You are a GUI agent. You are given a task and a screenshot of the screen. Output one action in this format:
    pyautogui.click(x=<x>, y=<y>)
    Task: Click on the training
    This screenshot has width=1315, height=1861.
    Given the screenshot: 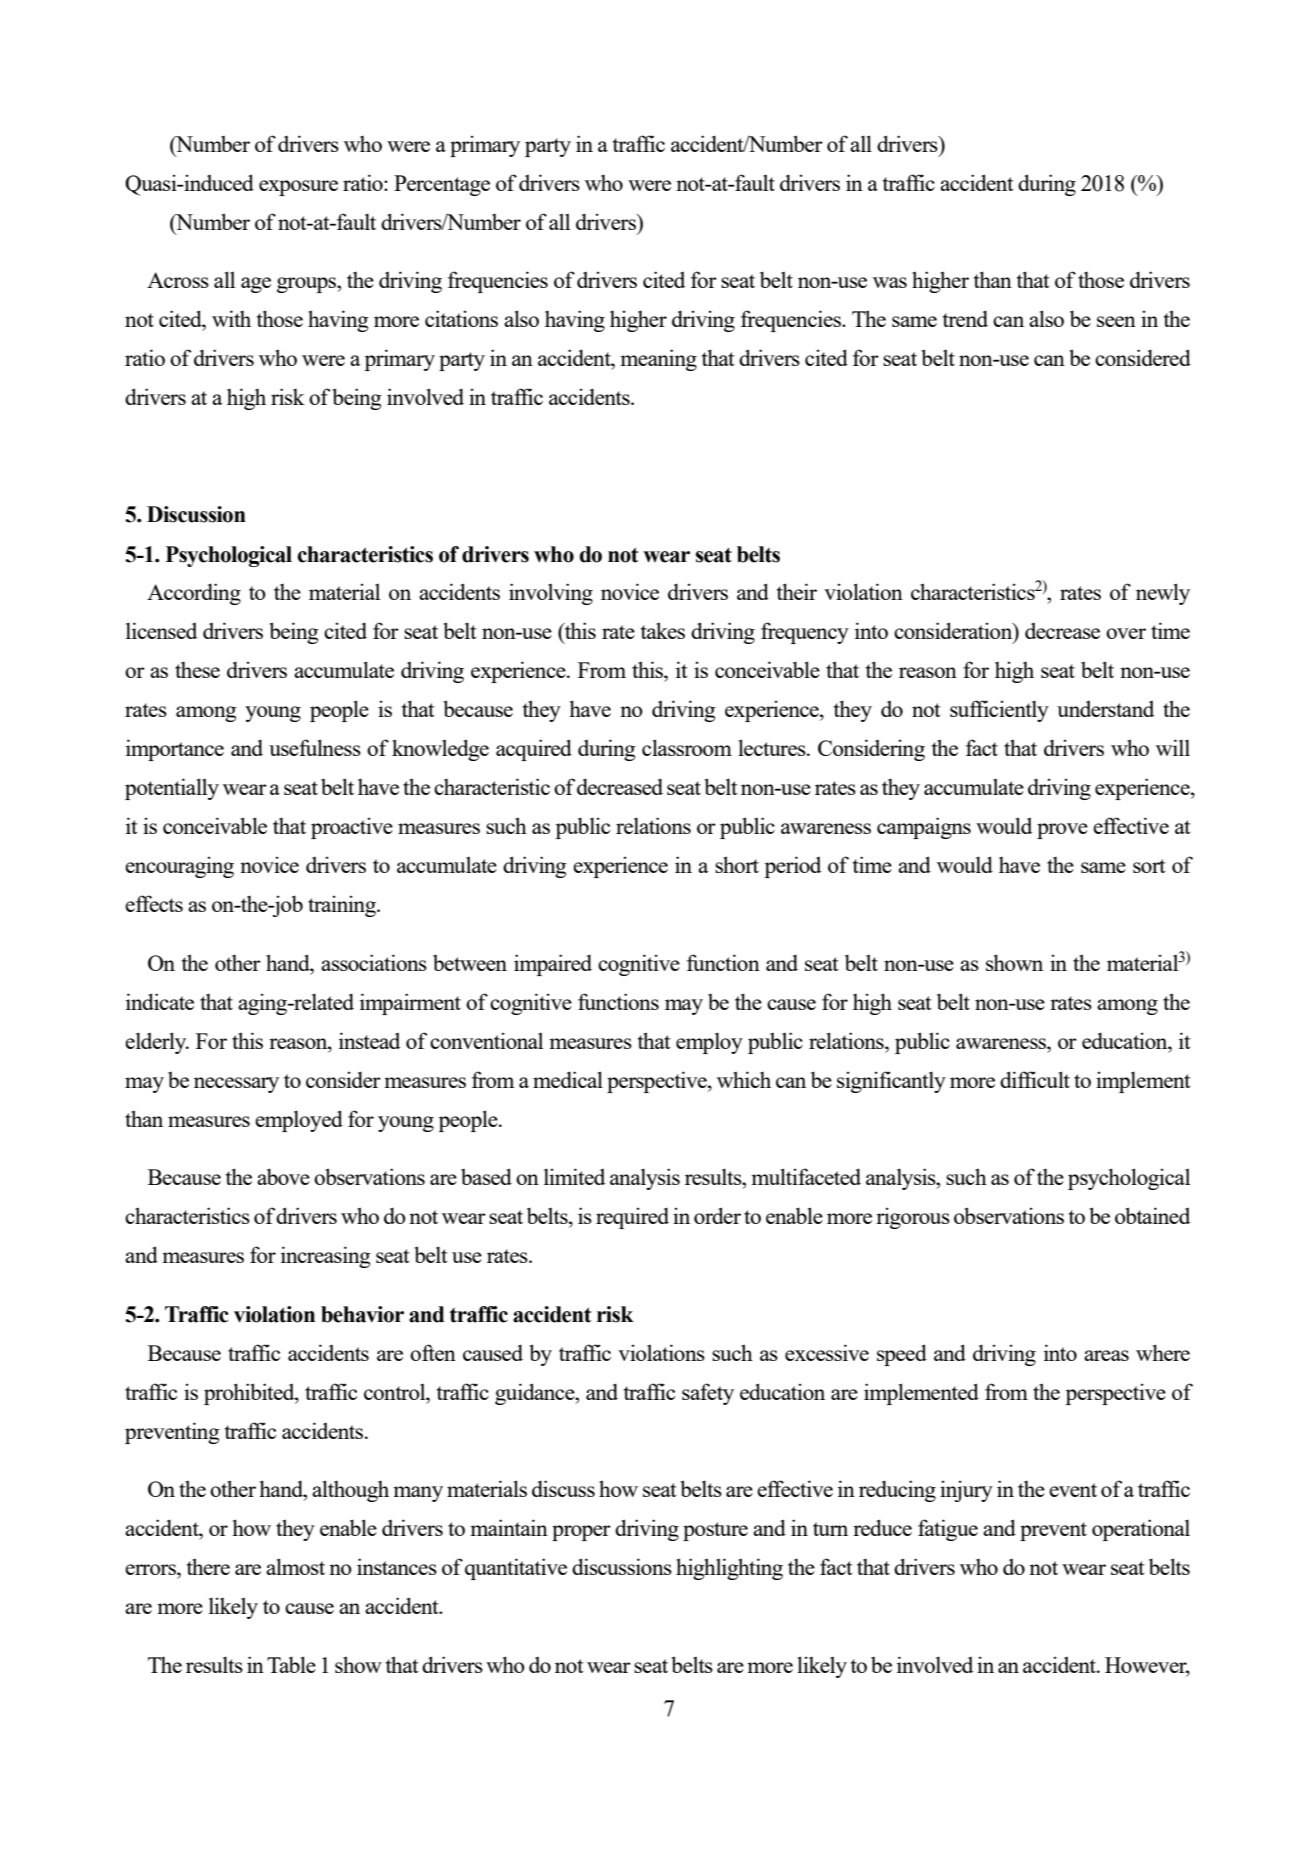 What is the action you would take?
    pyautogui.click(x=343, y=906)
